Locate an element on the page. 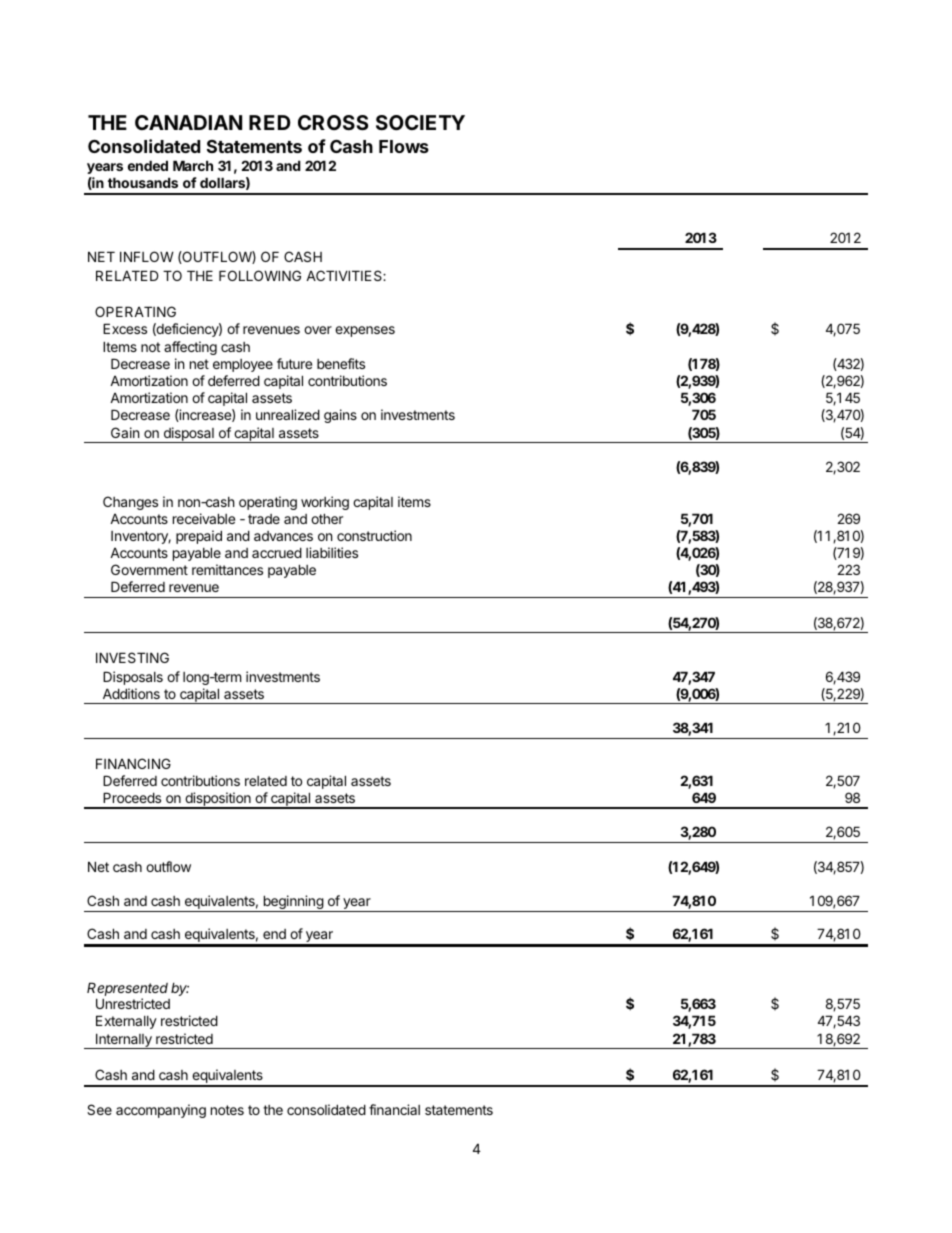  notes is located at coordinates (227, 1110).
